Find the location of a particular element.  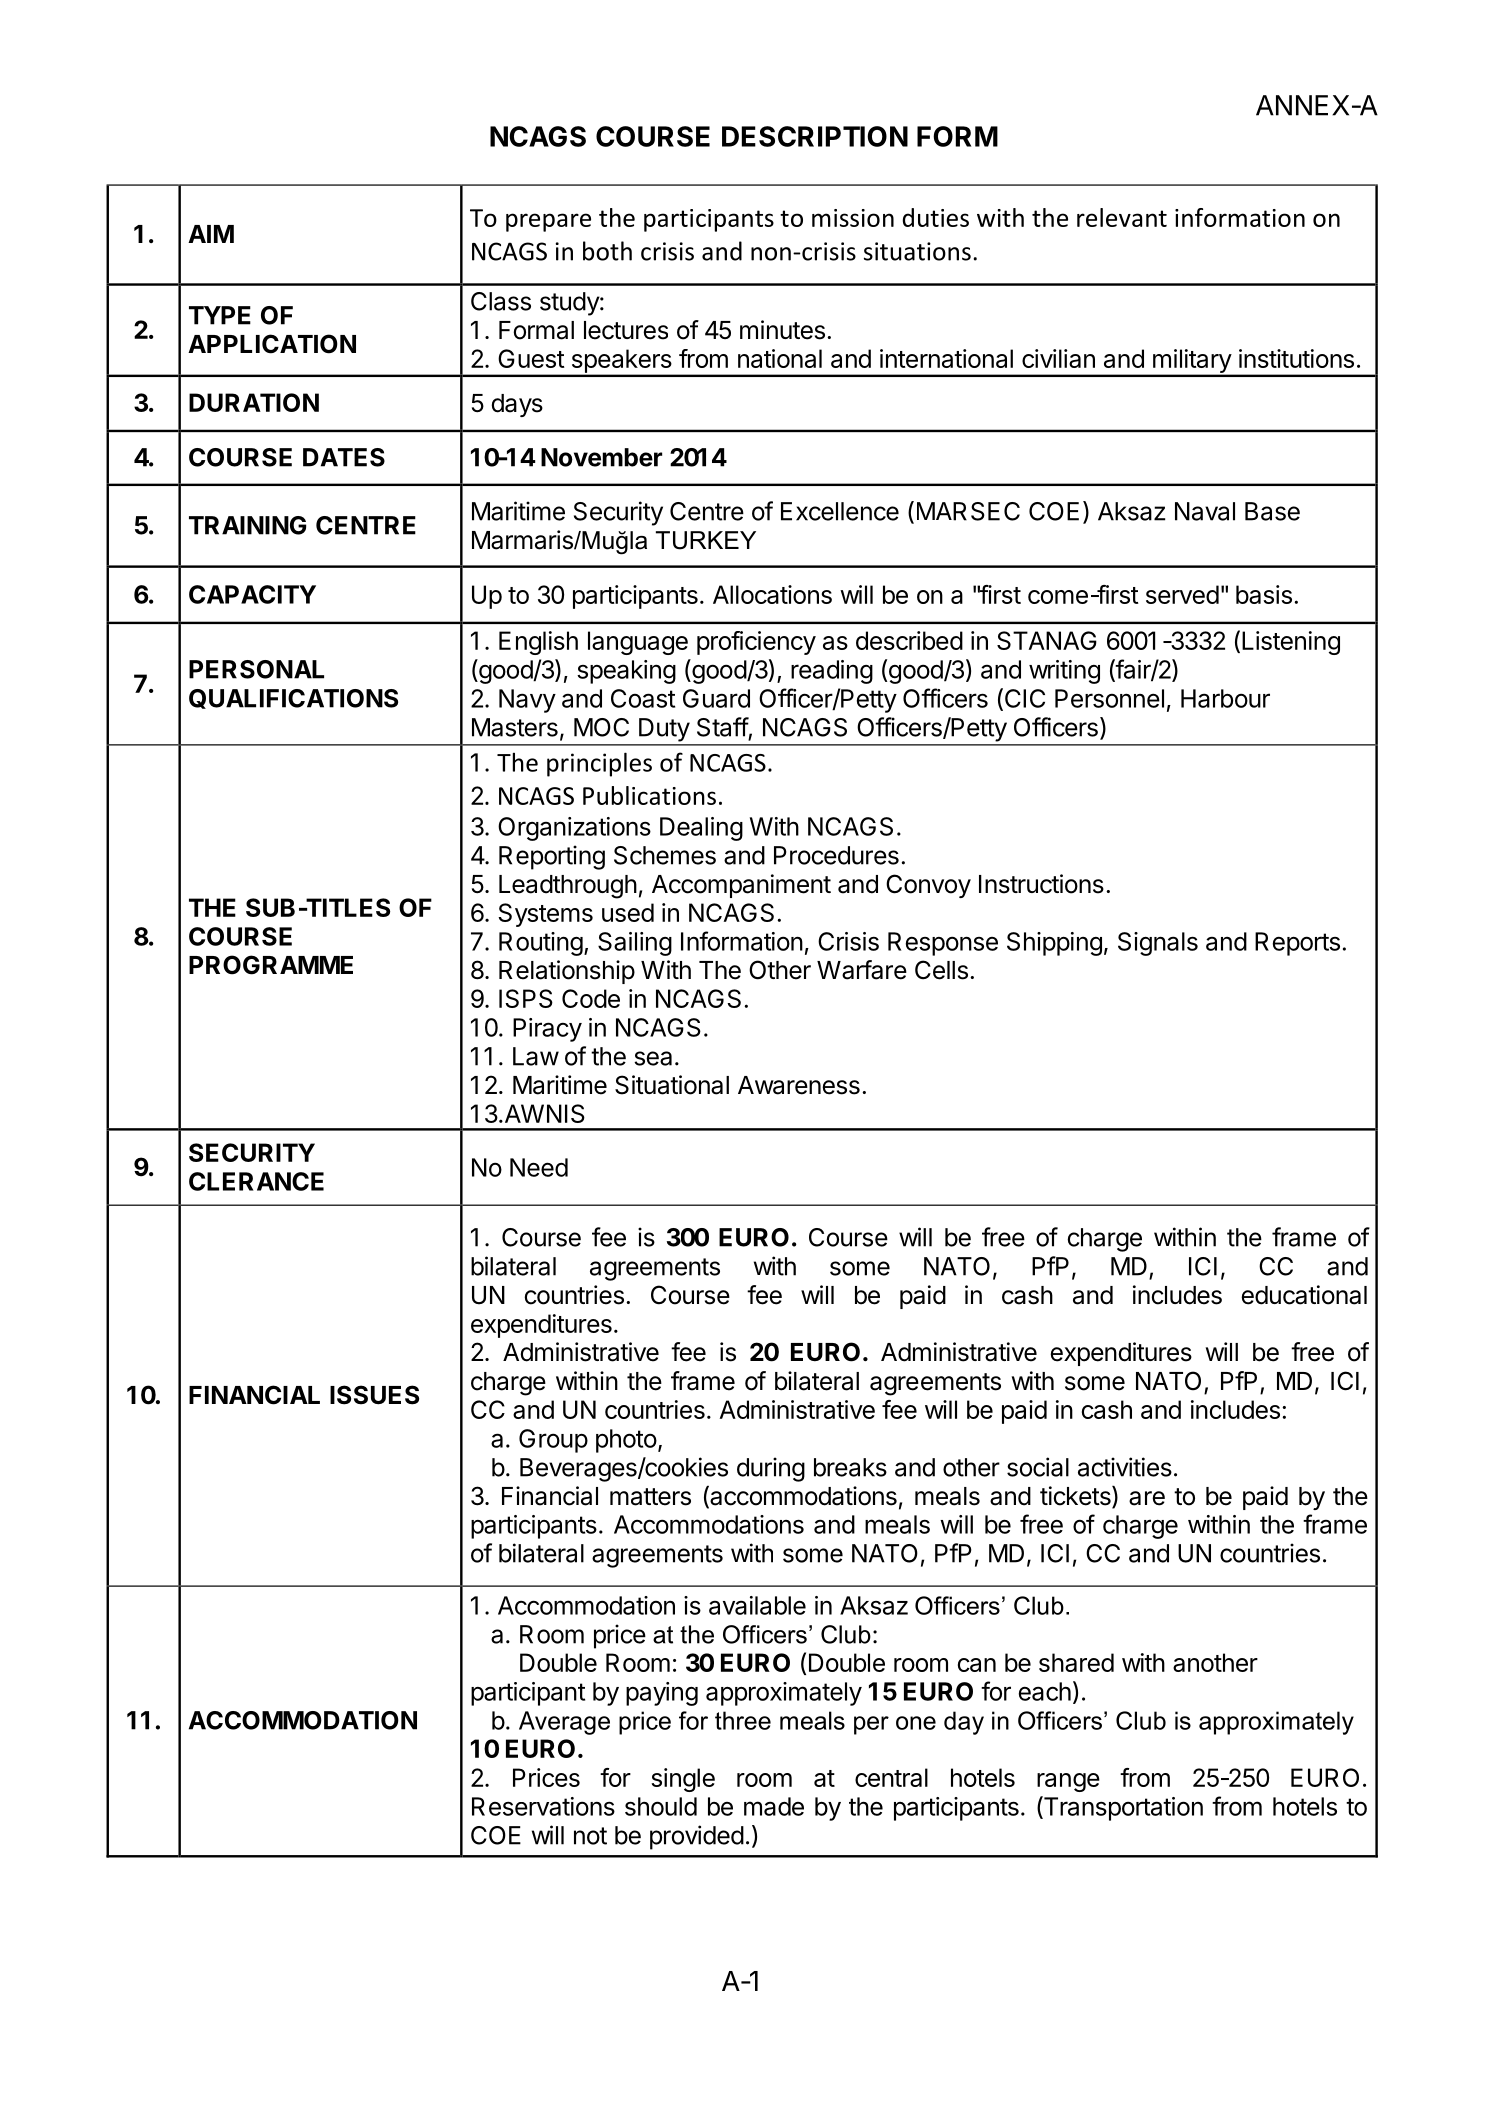

activities is located at coordinates (1125, 1467).
